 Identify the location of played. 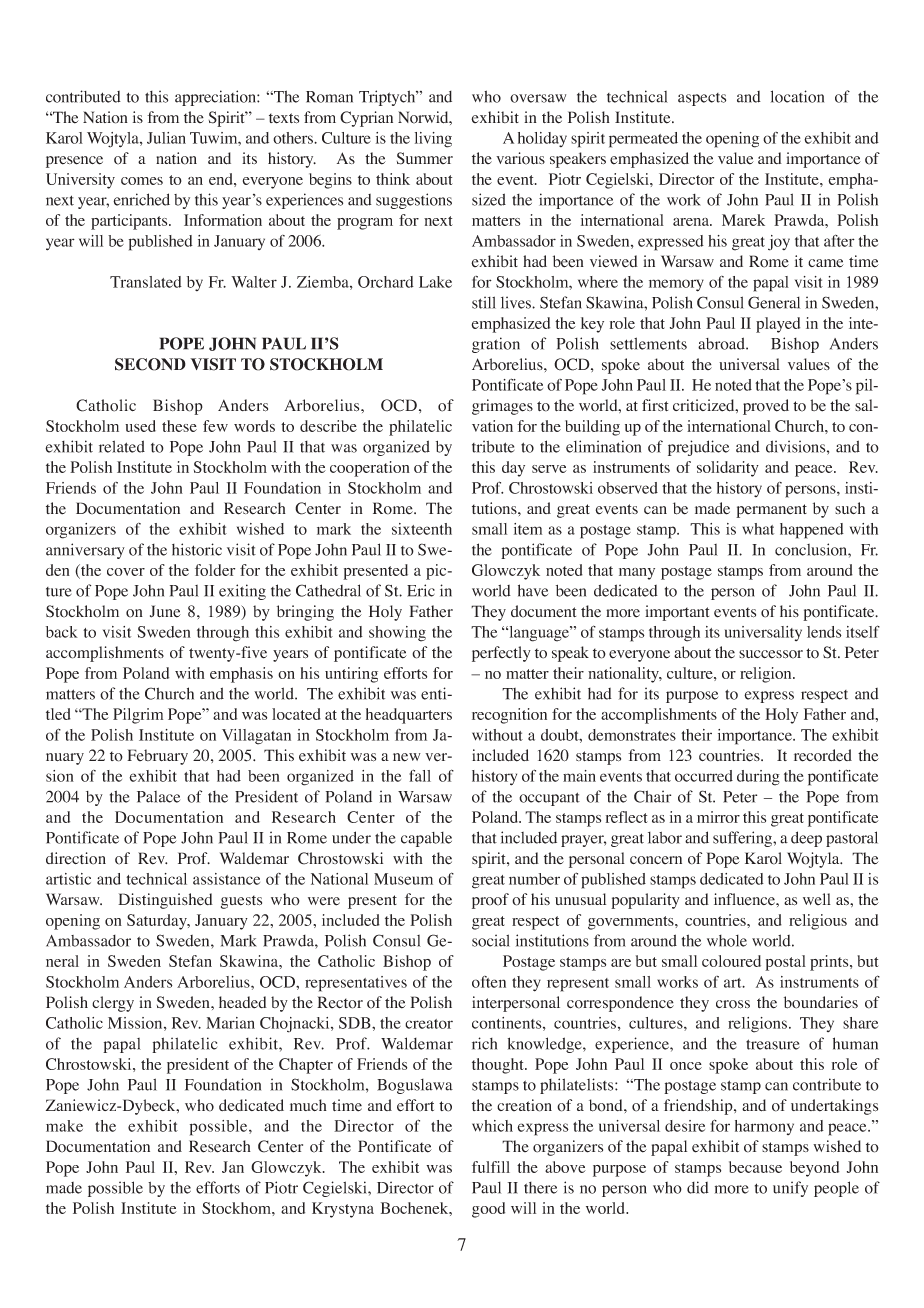
(778, 325).
